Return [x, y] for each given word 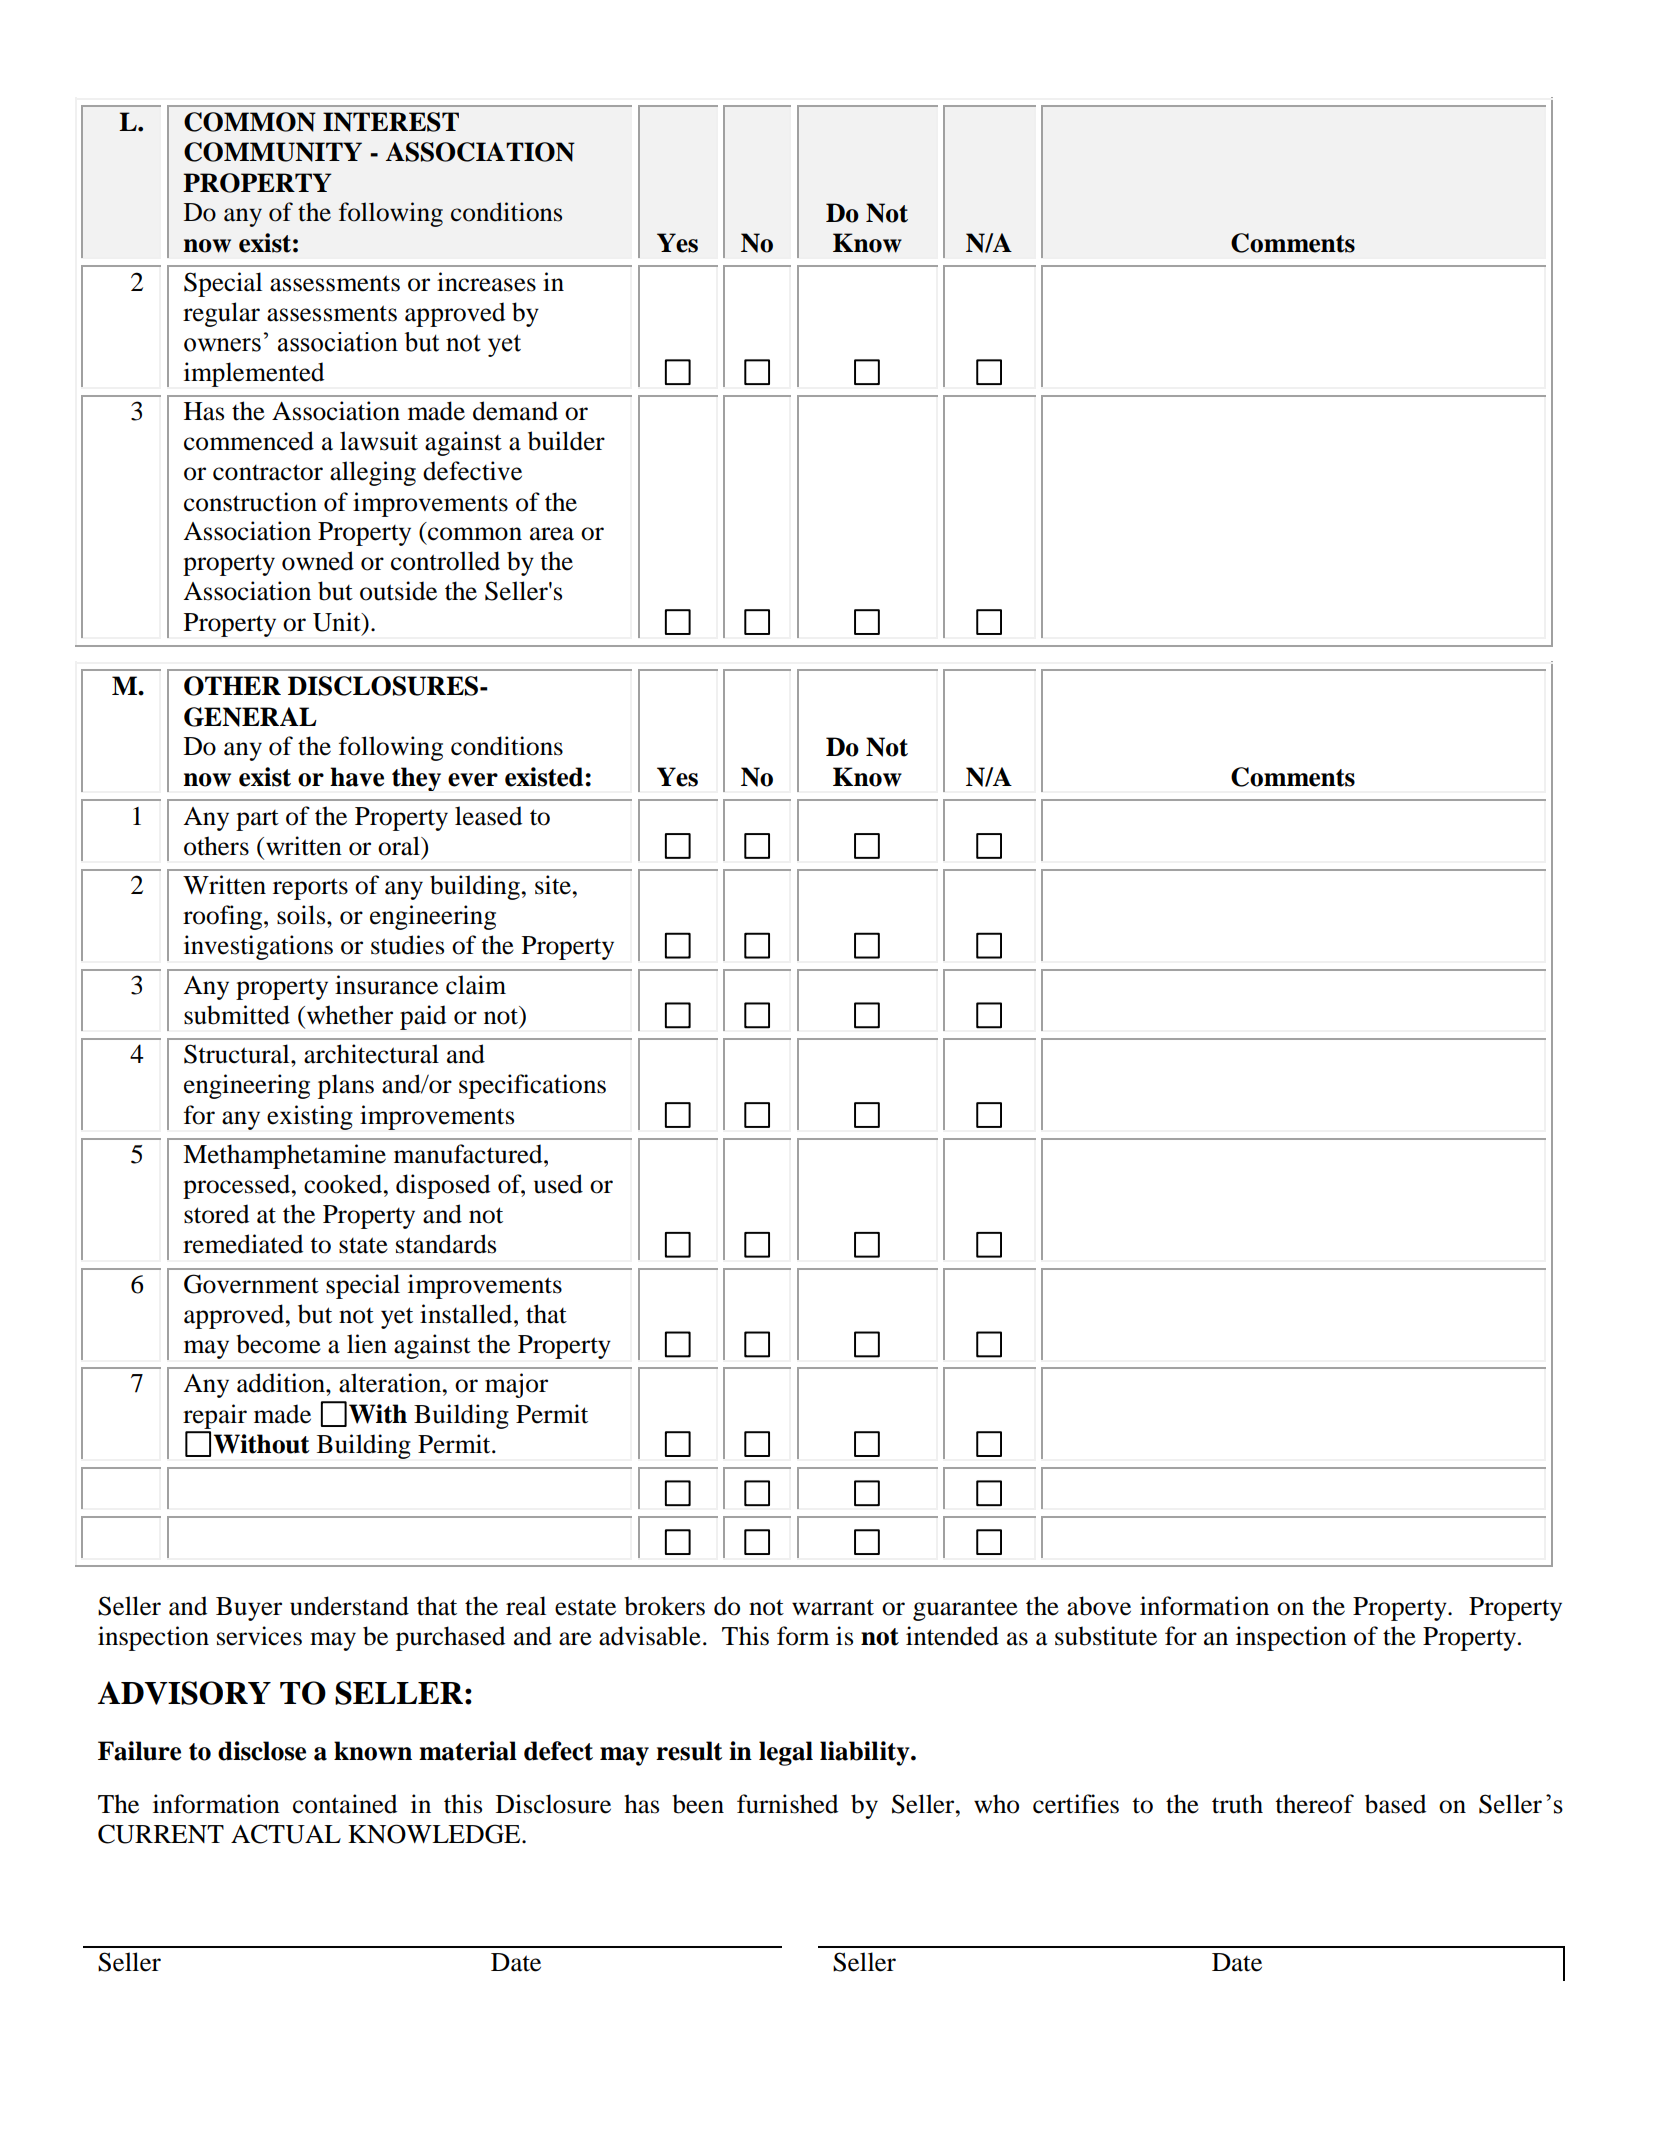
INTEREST [391, 122]
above [1099, 1606]
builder [566, 441]
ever [473, 780]
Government [251, 1284]
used [558, 1184]
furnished [787, 1804]
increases [486, 282]
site [554, 885]
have [357, 777]
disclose [262, 1751]
